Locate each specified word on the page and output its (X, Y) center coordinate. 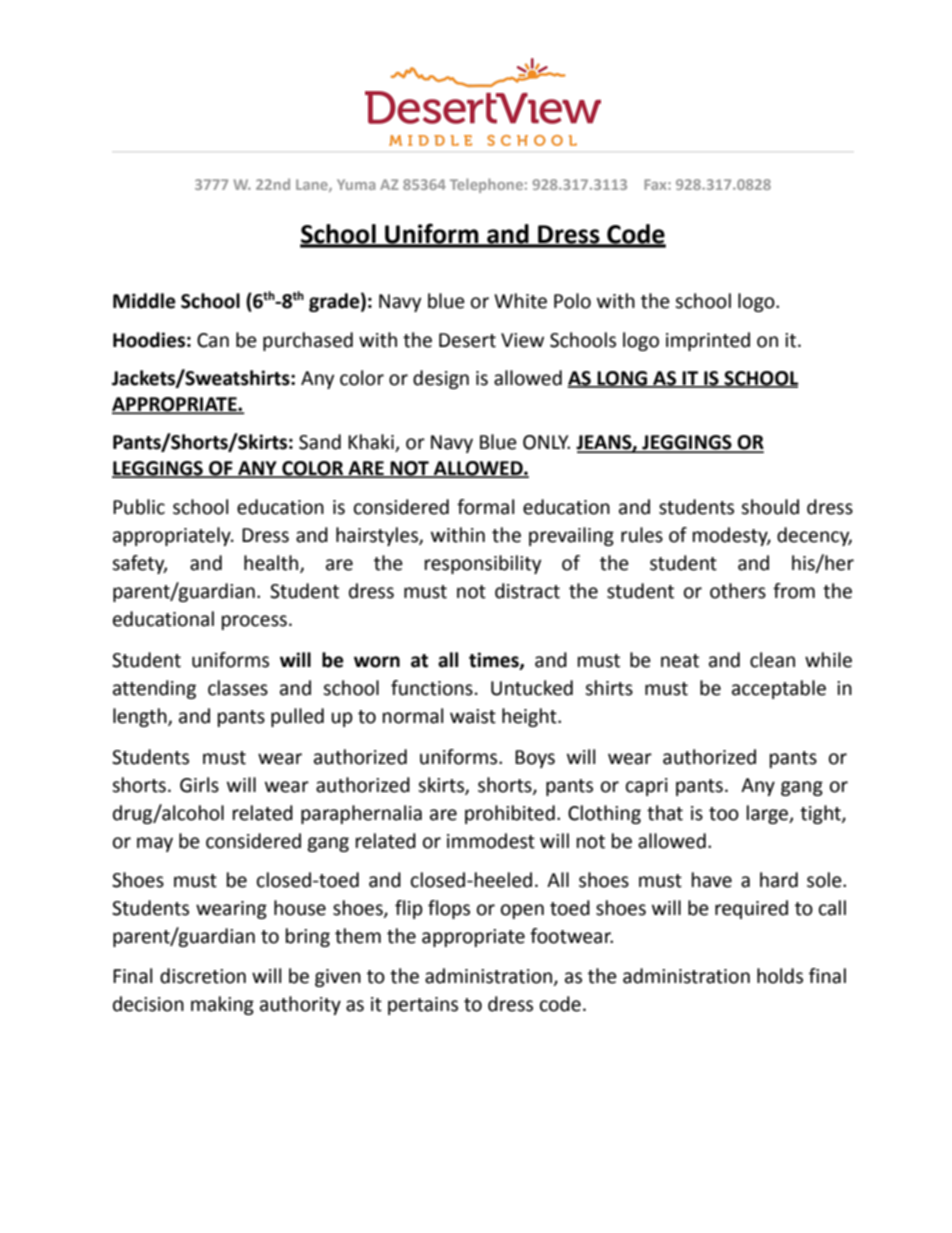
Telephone (486, 185)
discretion (203, 976)
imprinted (708, 341)
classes (238, 688)
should (770, 507)
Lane (313, 185)
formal (485, 507)
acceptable (779, 689)
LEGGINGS (158, 469)
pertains (423, 1006)
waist (473, 716)
